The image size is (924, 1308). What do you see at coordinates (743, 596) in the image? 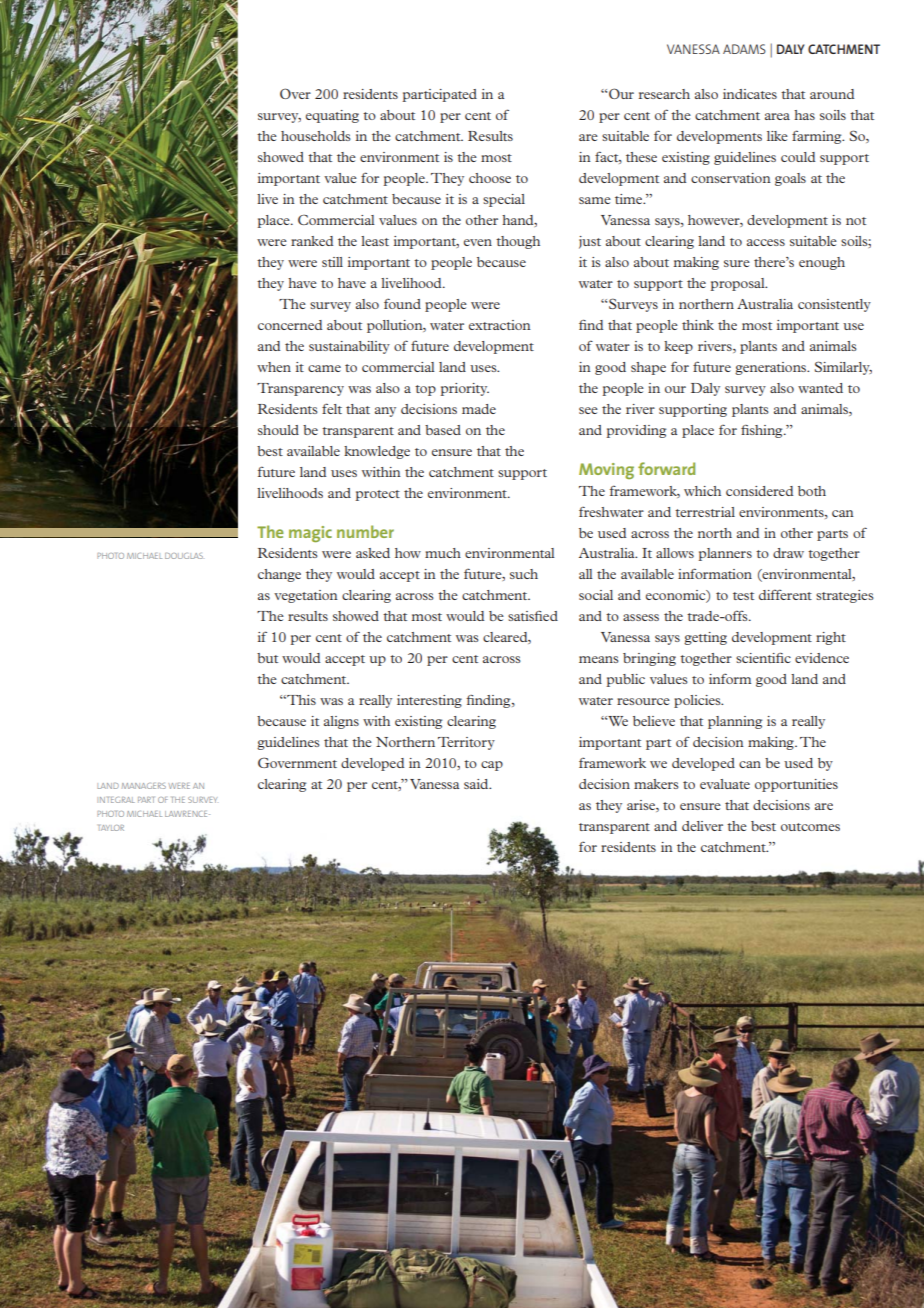
I see `test` at bounding box center [743, 596].
